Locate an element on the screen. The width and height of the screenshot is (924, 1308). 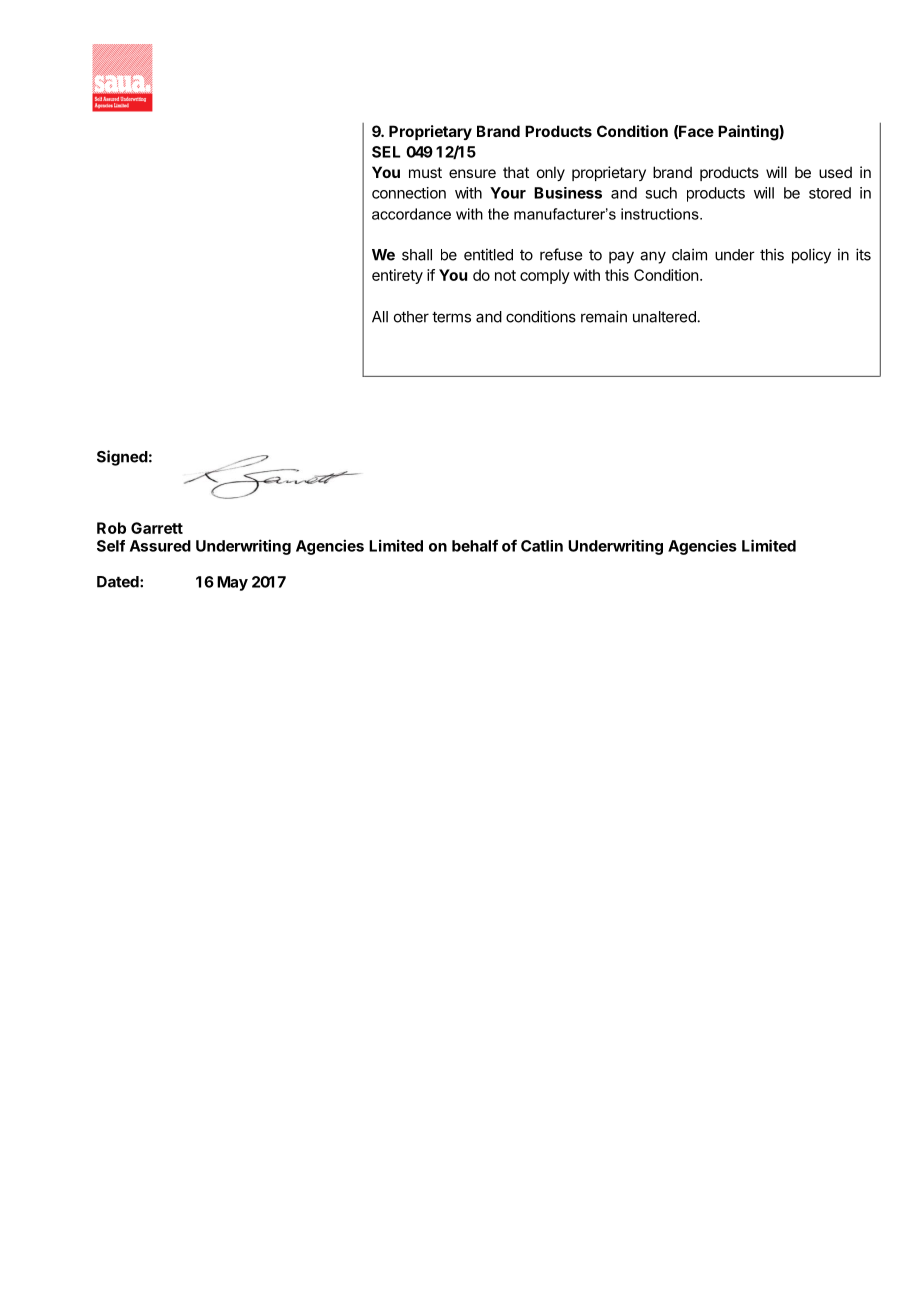
that is located at coordinates (516, 172).
